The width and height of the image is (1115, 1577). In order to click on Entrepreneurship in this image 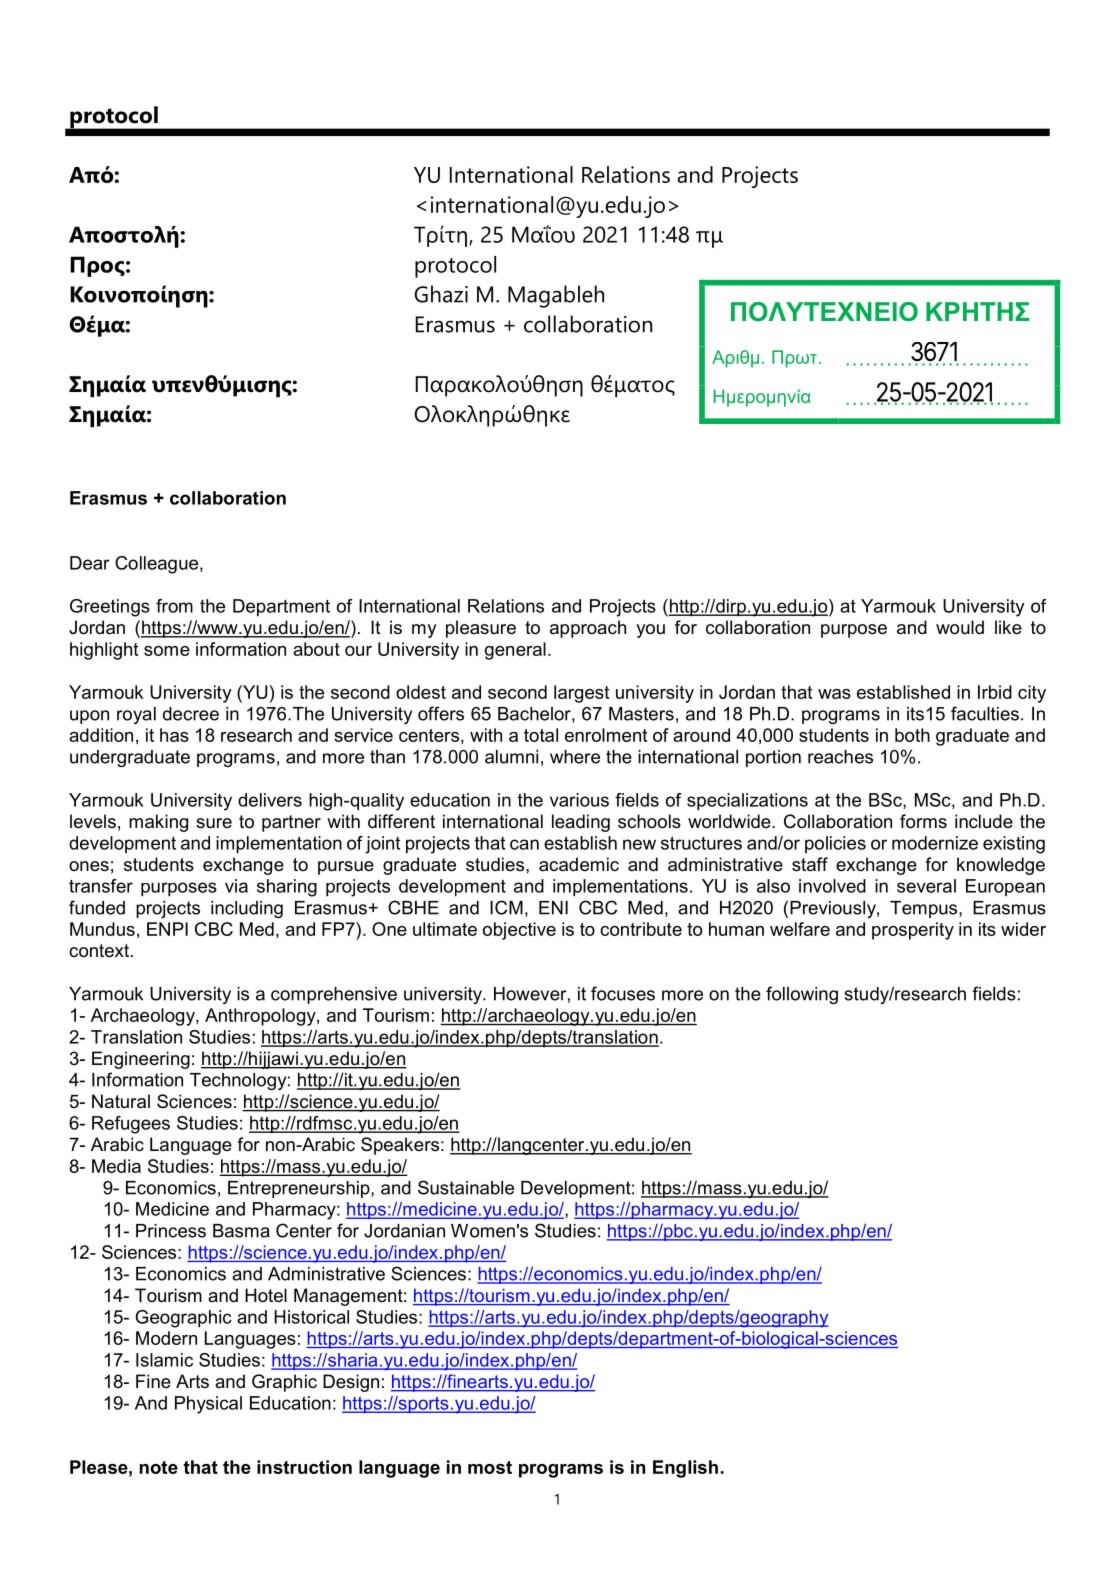, I will do `click(300, 1189)`.
